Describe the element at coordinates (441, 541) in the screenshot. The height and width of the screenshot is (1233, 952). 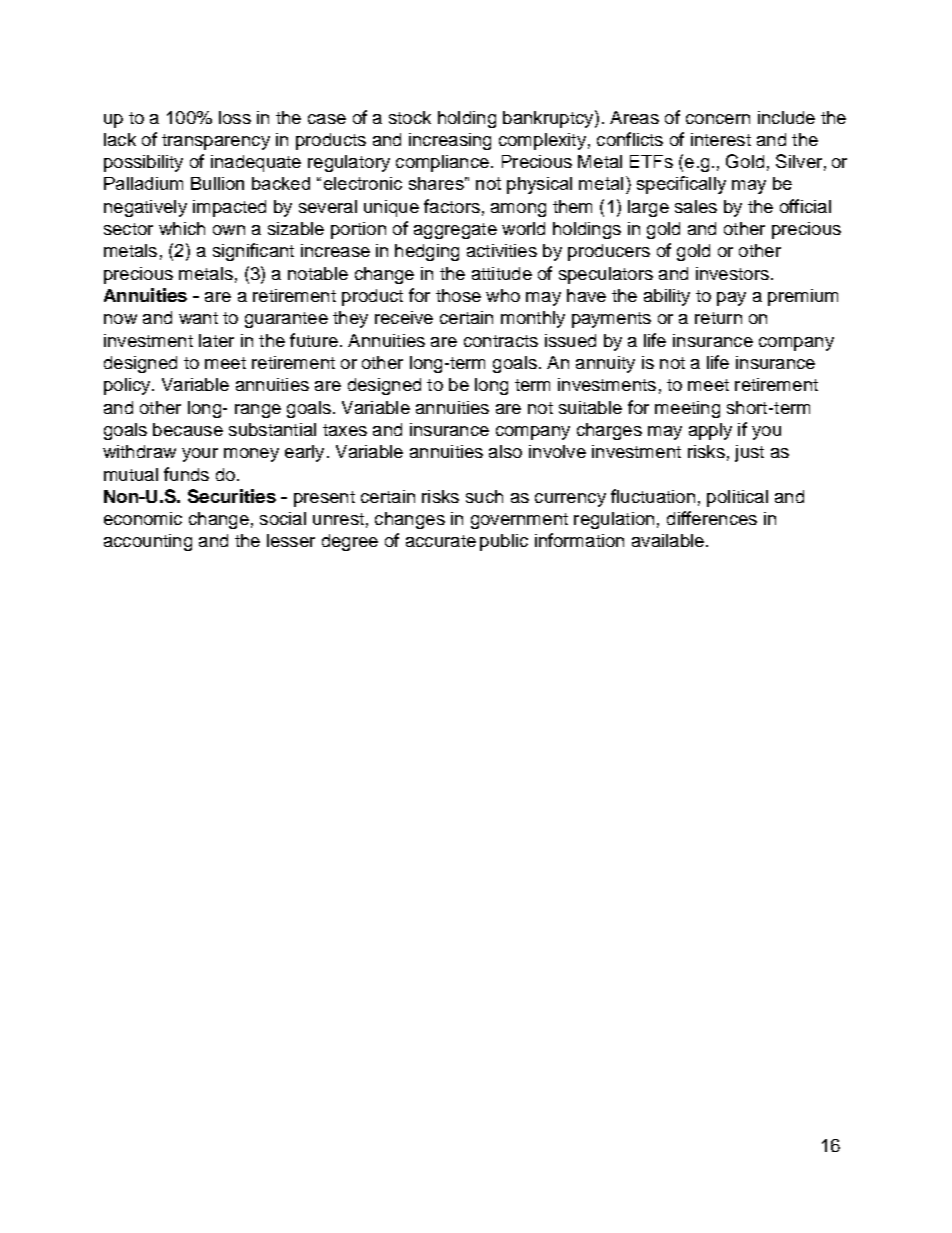
I see `accurate` at that location.
